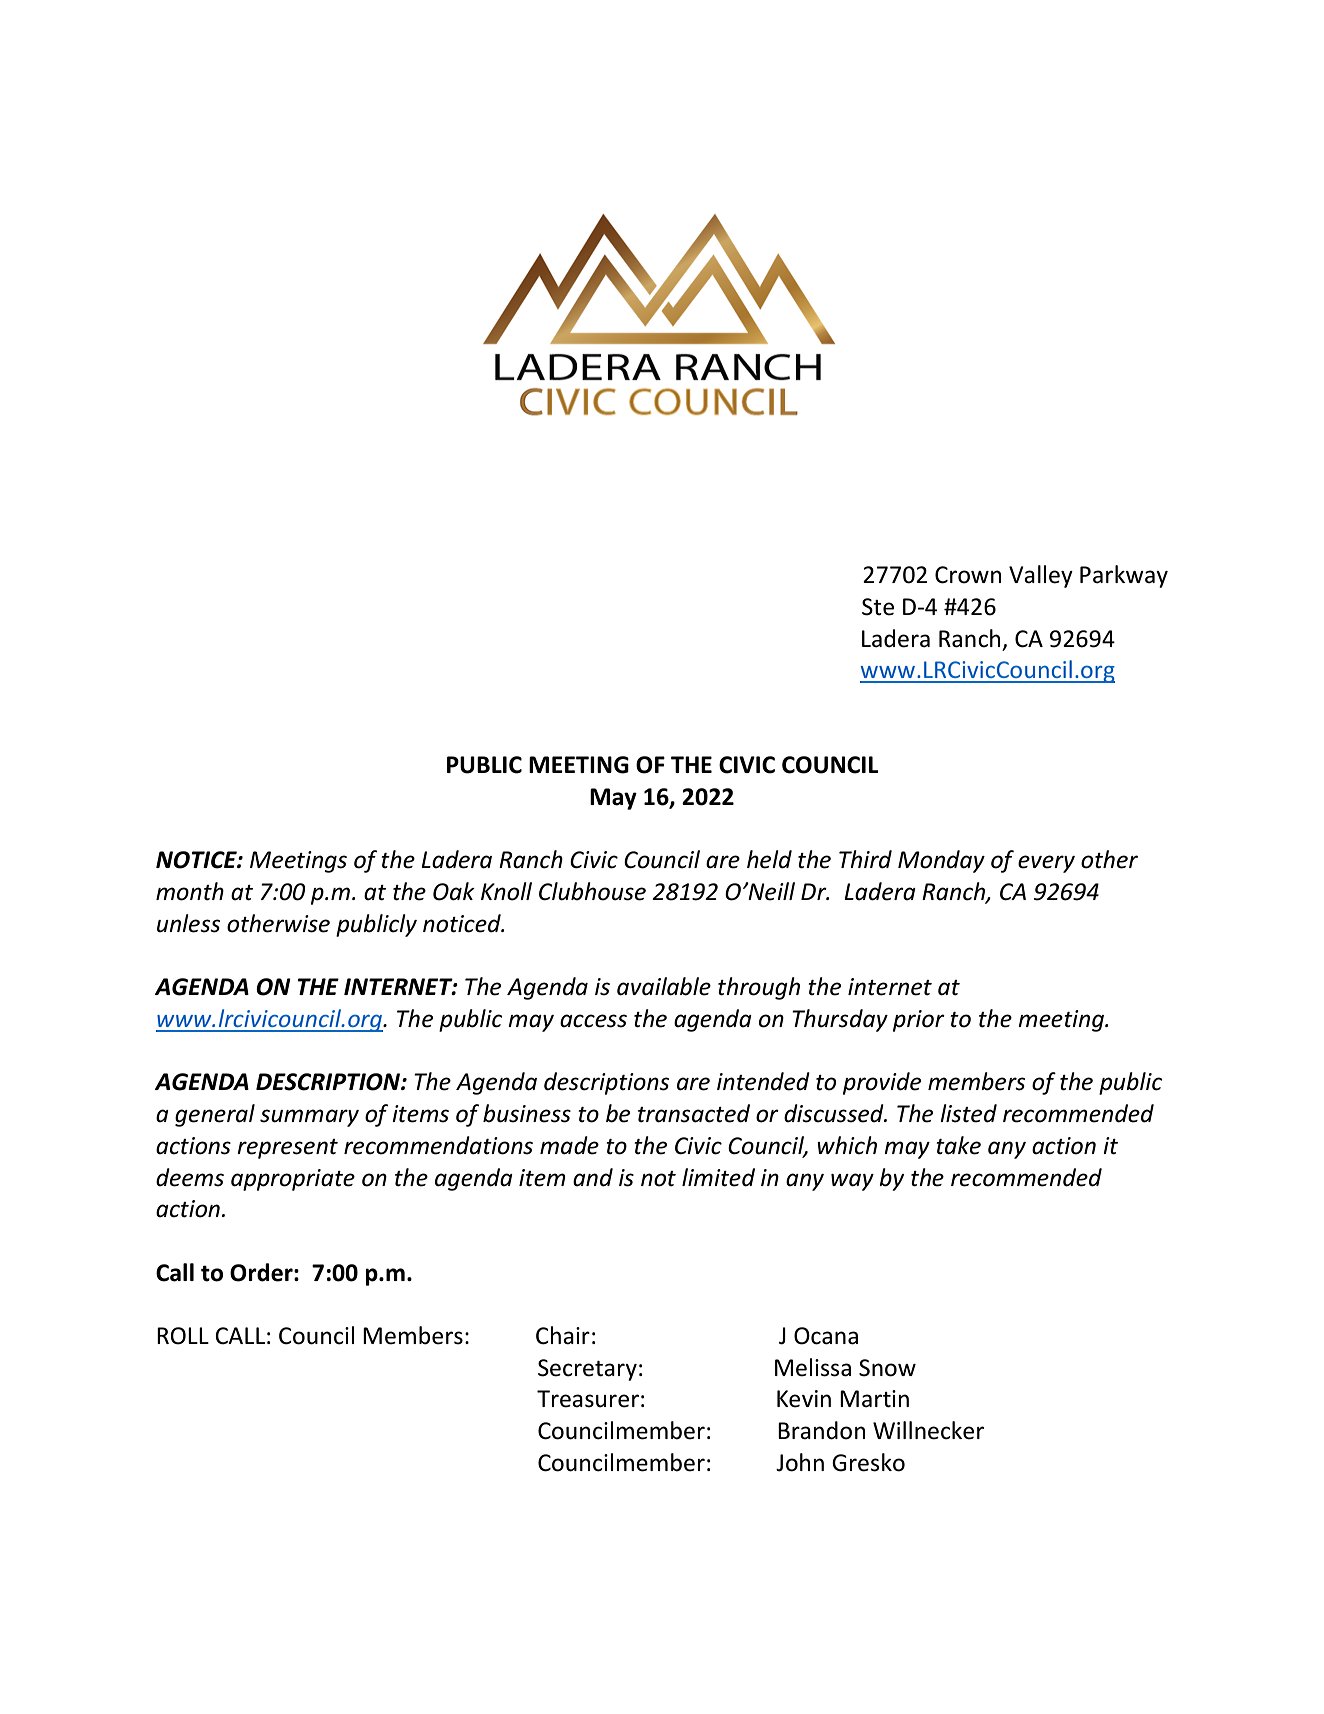  I want to click on unless, so click(188, 923).
